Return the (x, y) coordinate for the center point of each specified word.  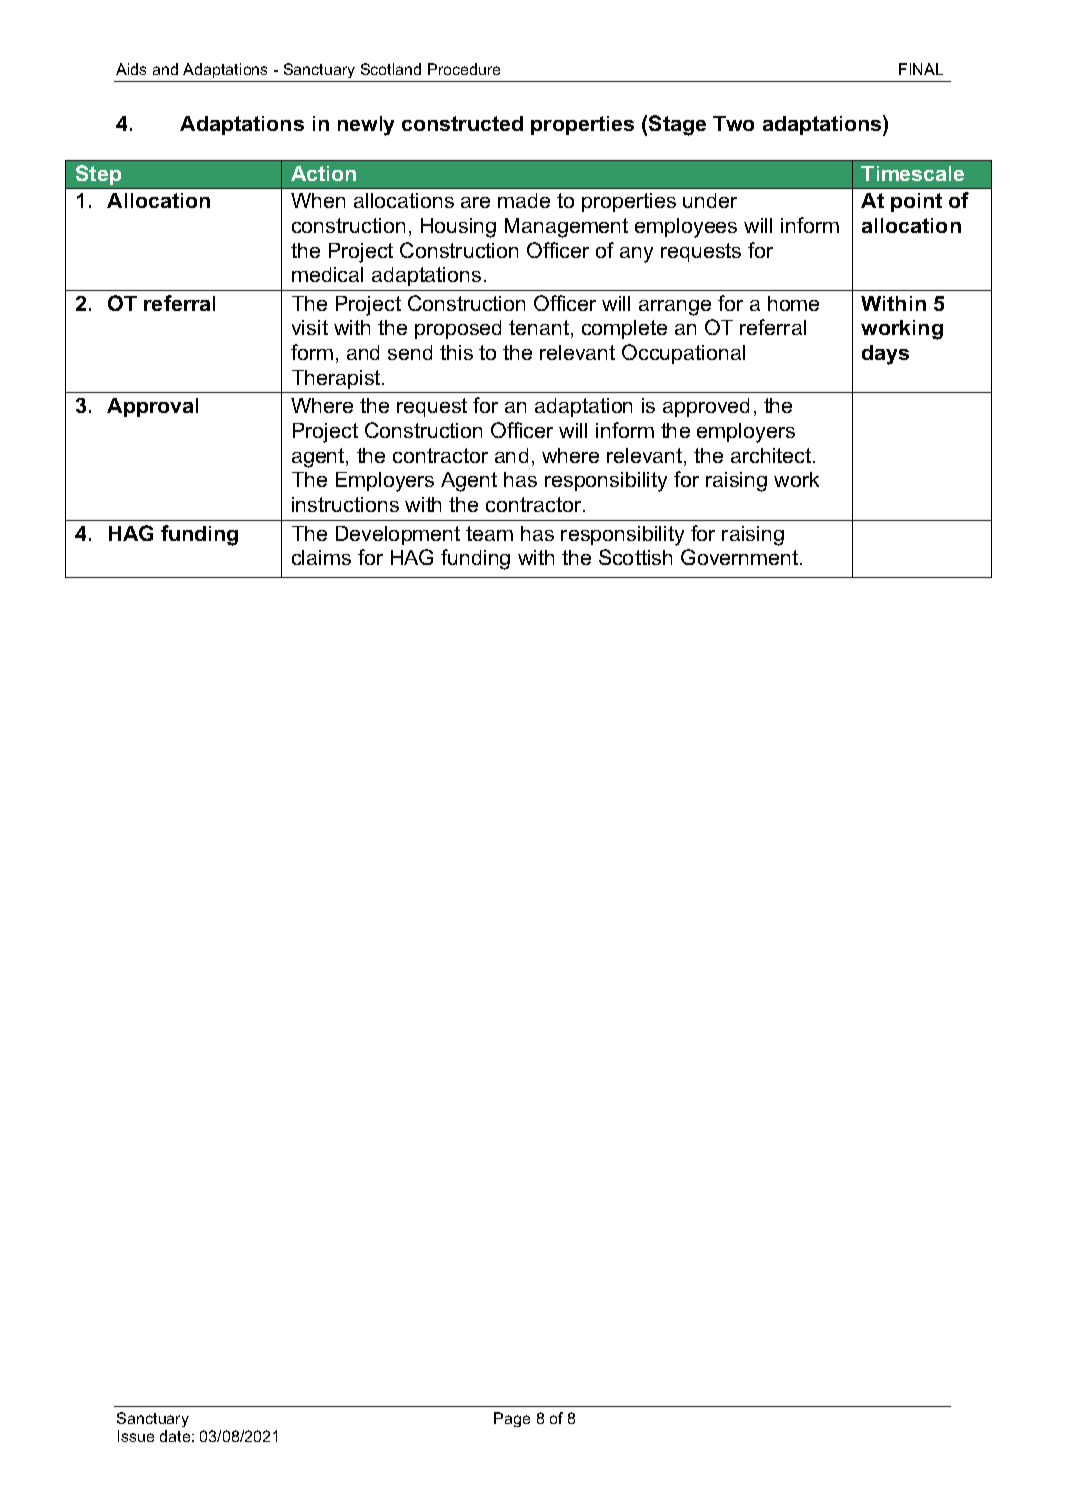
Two (733, 123)
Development (398, 535)
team (489, 533)
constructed (462, 123)
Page (512, 1419)
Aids (131, 69)
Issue (136, 1436)
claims (321, 557)
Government (741, 557)
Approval (152, 407)
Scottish (635, 557)
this (456, 352)
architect (772, 455)
